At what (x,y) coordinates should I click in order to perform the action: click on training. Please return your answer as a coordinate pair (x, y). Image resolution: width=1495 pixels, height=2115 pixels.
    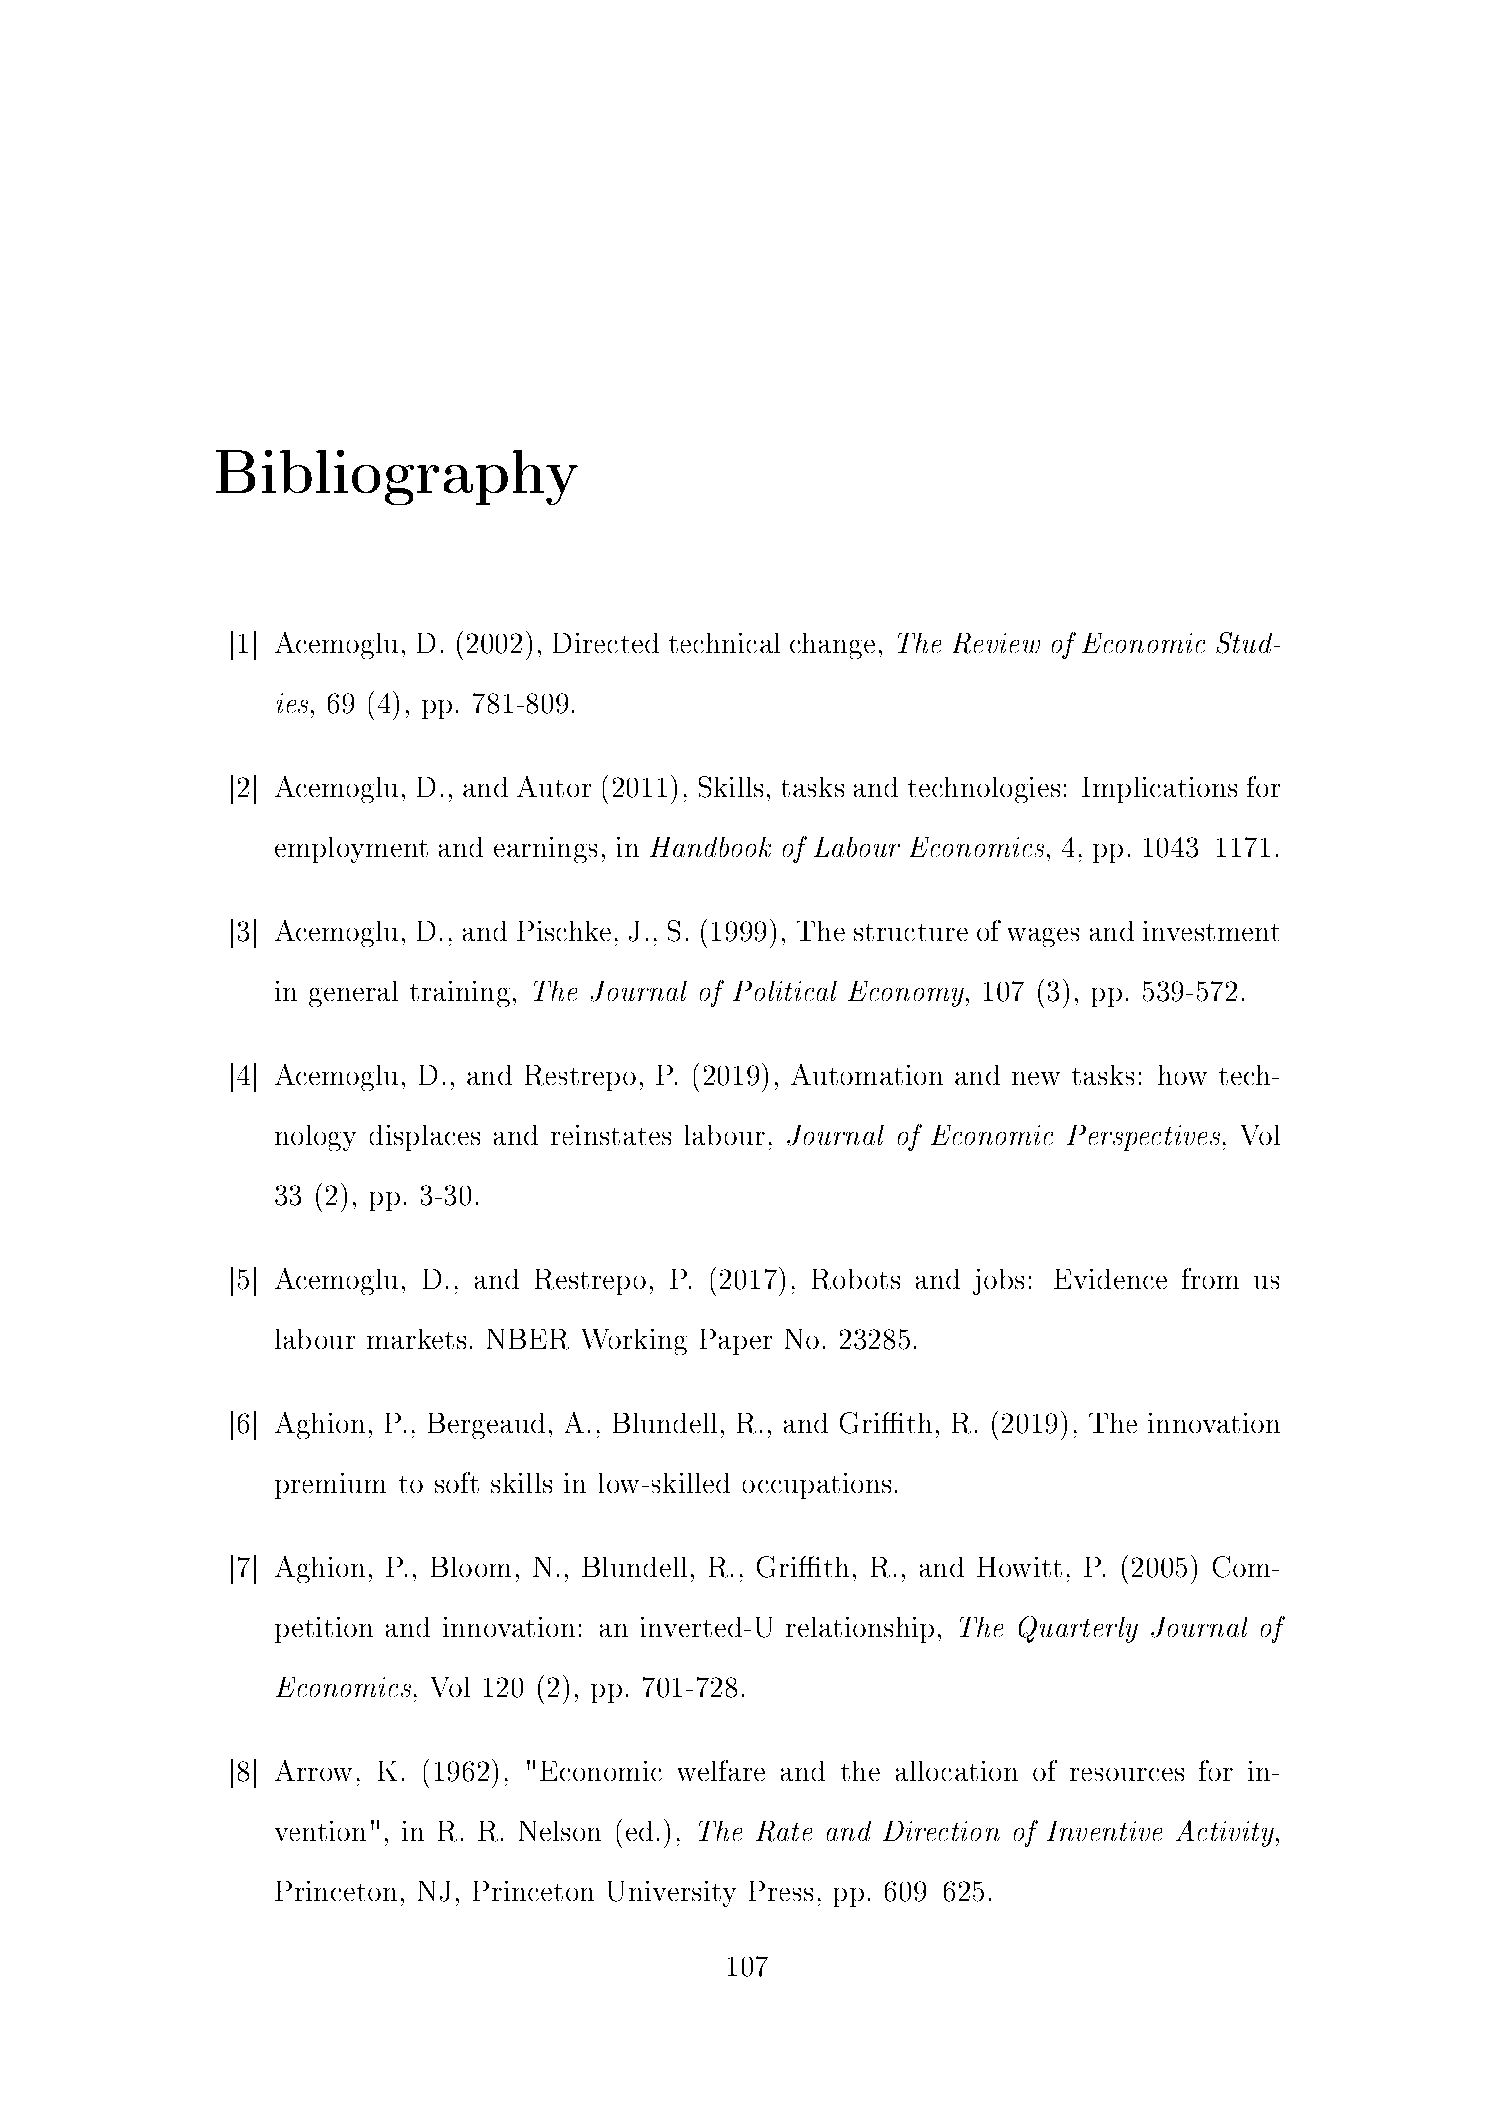
    Looking at the image, I should click on (460, 994).
